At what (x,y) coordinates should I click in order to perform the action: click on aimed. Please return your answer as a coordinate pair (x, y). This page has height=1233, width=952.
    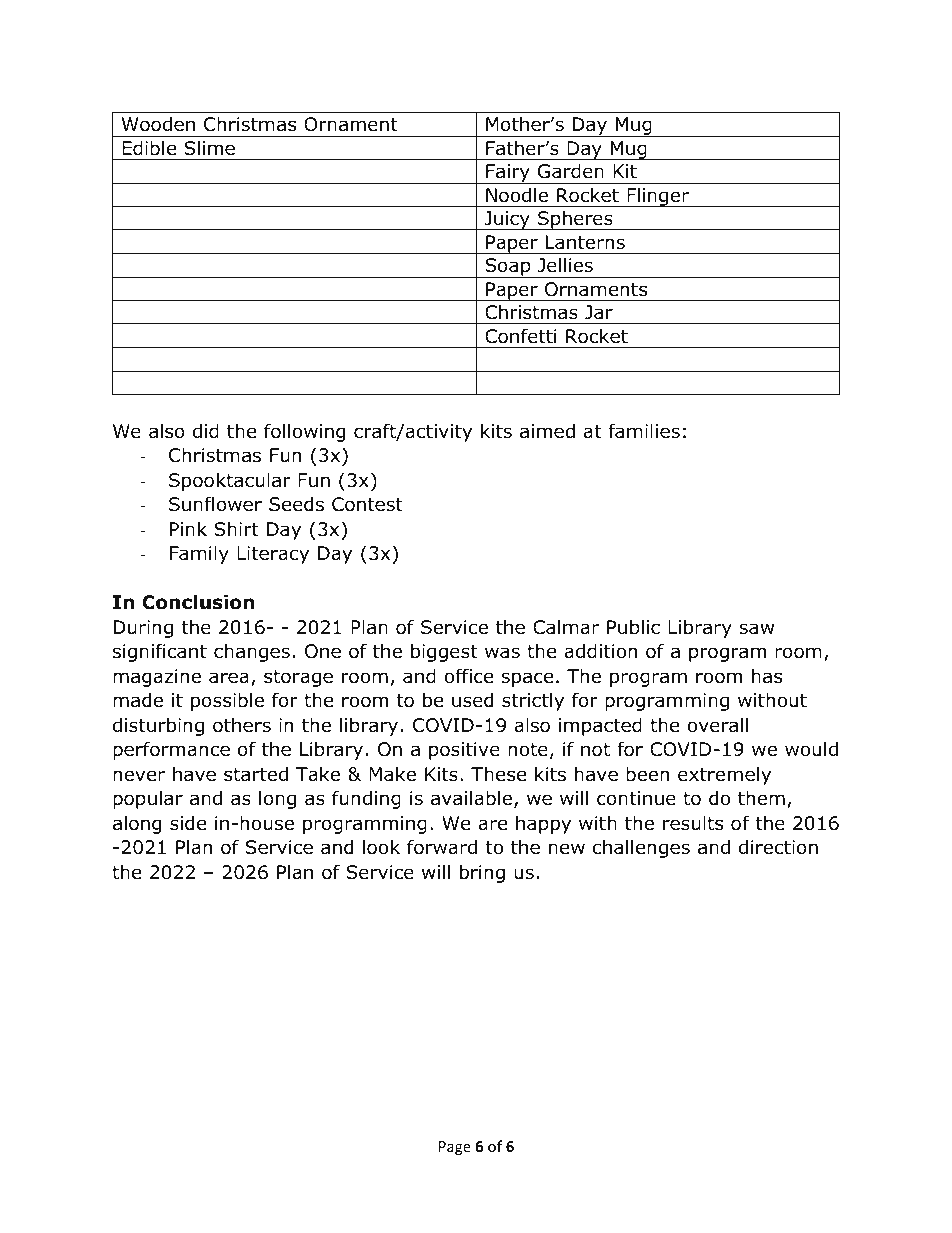
    Looking at the image, I should click on (547, 431).
